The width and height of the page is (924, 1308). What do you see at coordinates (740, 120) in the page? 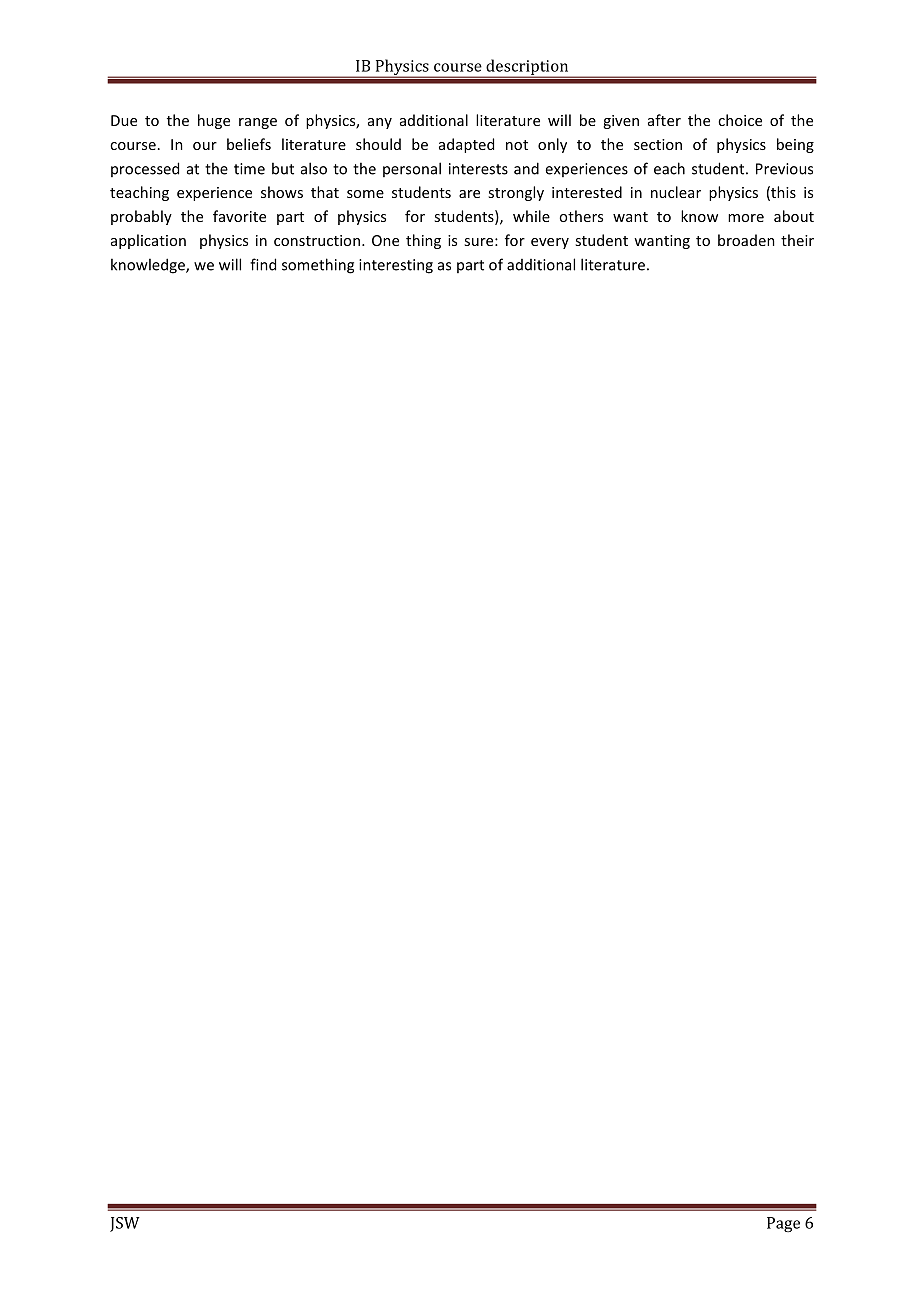
I see `choice` at bounding box center [740, 120].
